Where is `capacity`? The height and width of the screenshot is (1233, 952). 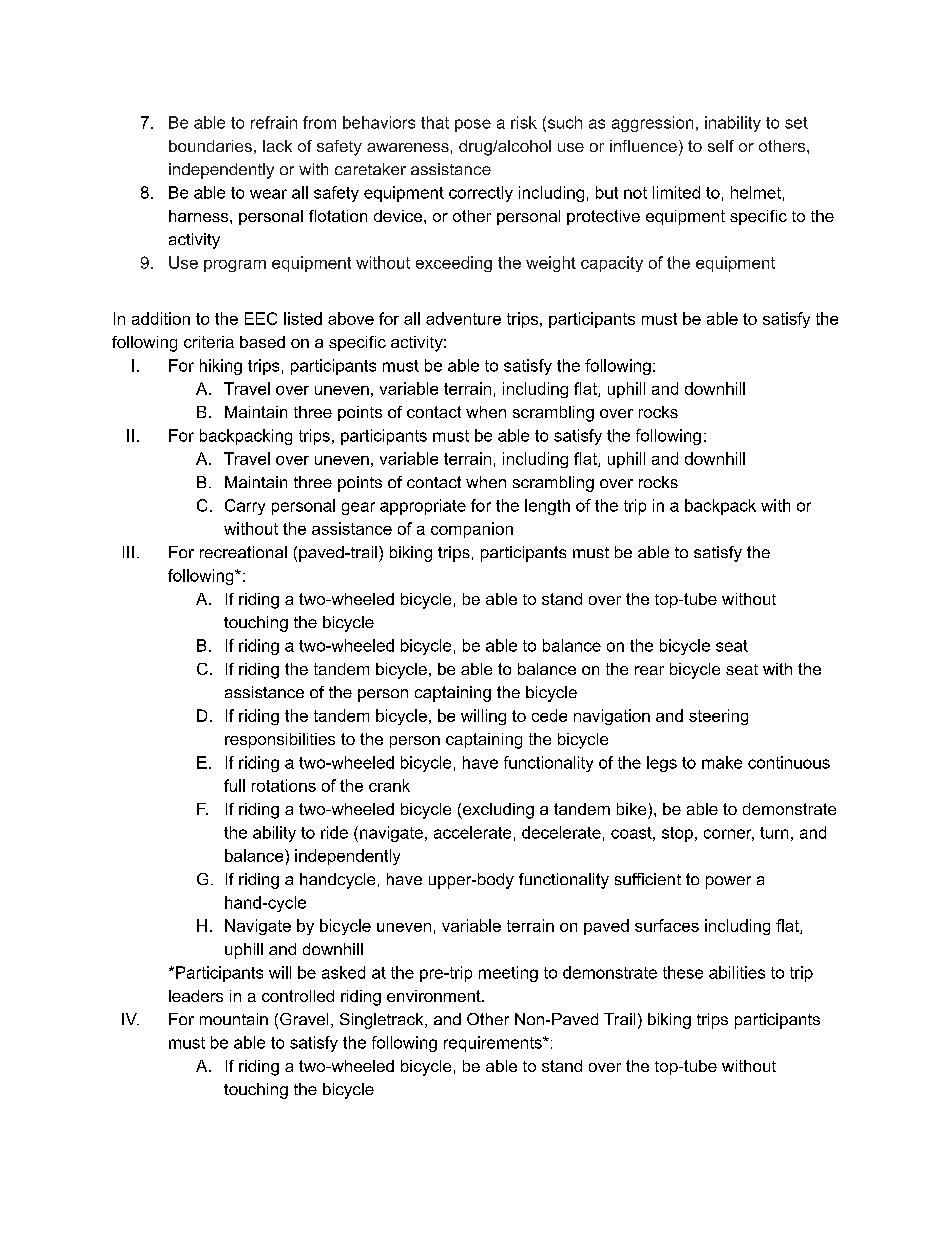
capacity is located at coordinates (612, 264).
